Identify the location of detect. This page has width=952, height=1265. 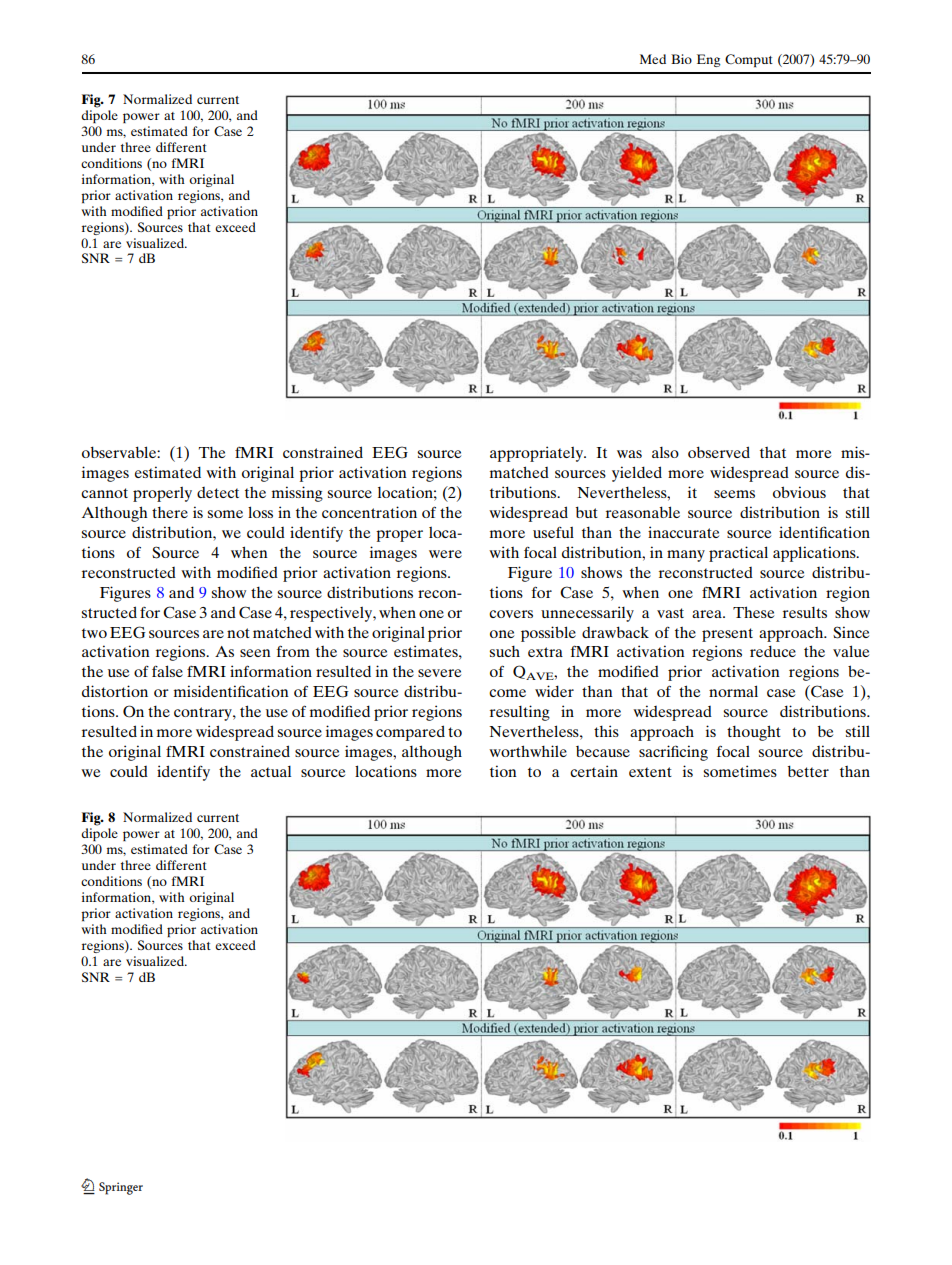
(218, 492).
